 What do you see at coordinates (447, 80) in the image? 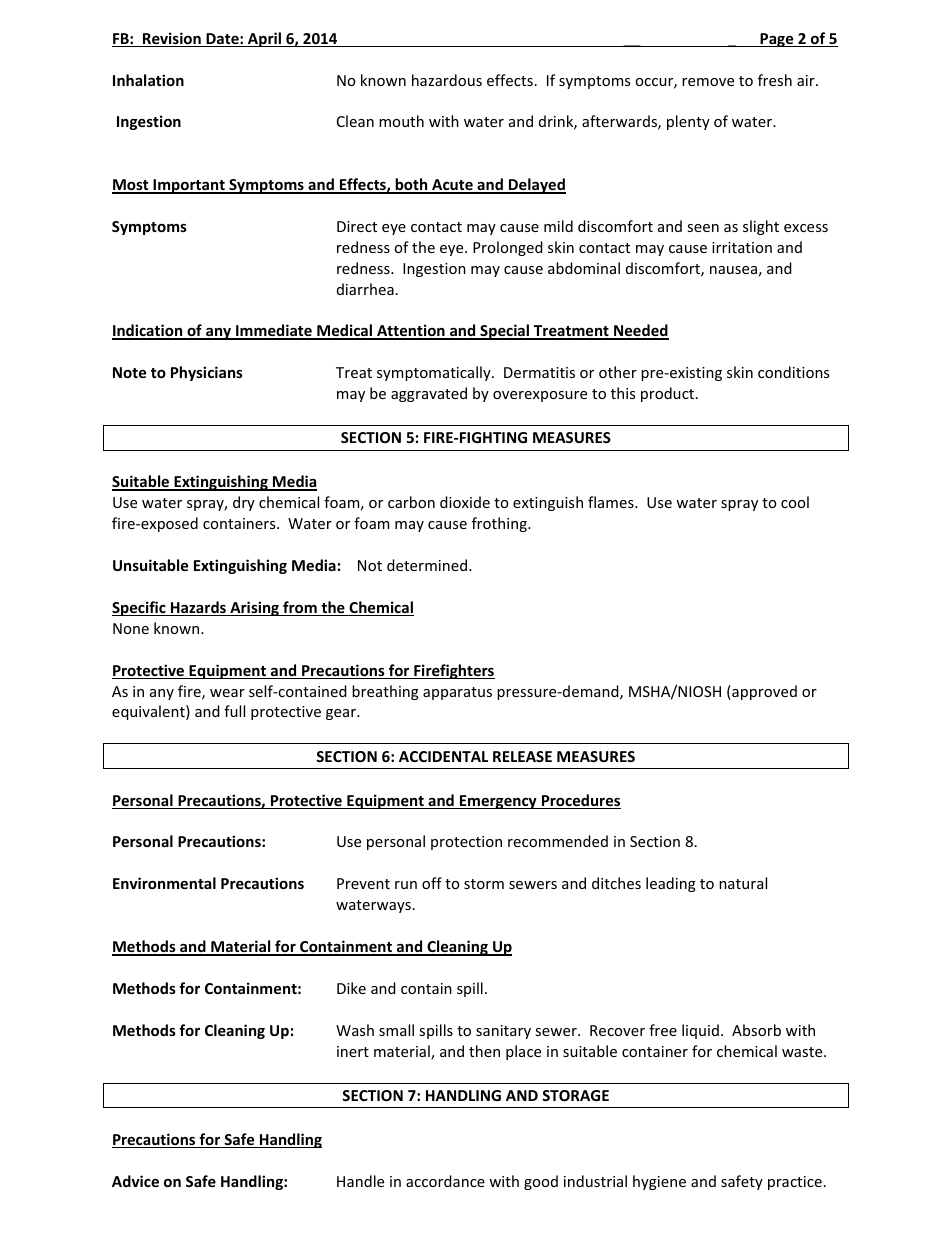
I see `hazardous` at bounding box center [447, 80].
